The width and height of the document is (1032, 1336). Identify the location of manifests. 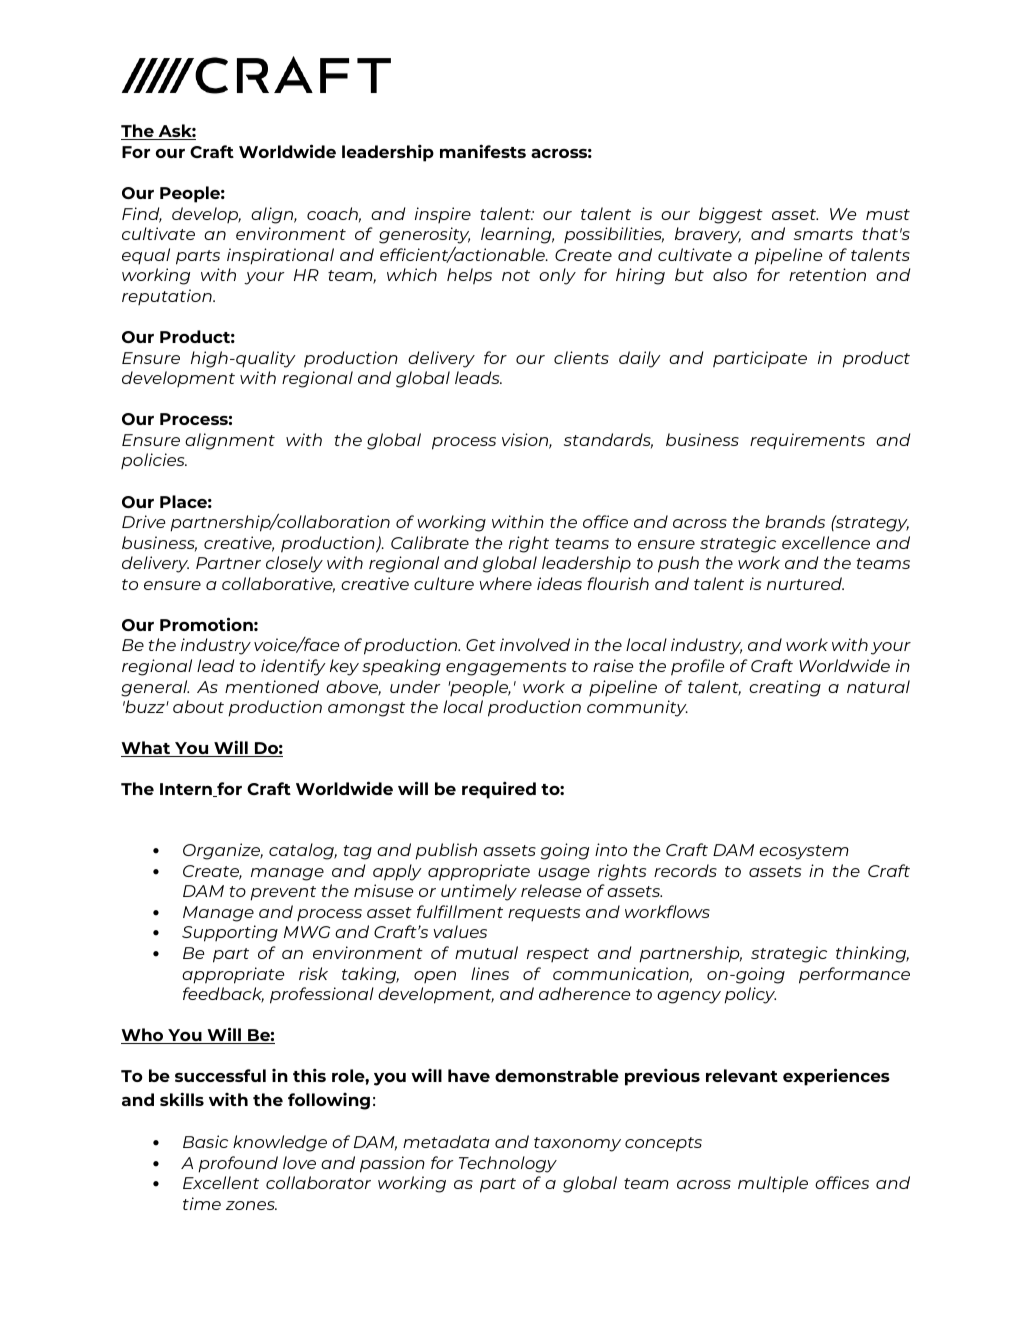
(483, 151).
